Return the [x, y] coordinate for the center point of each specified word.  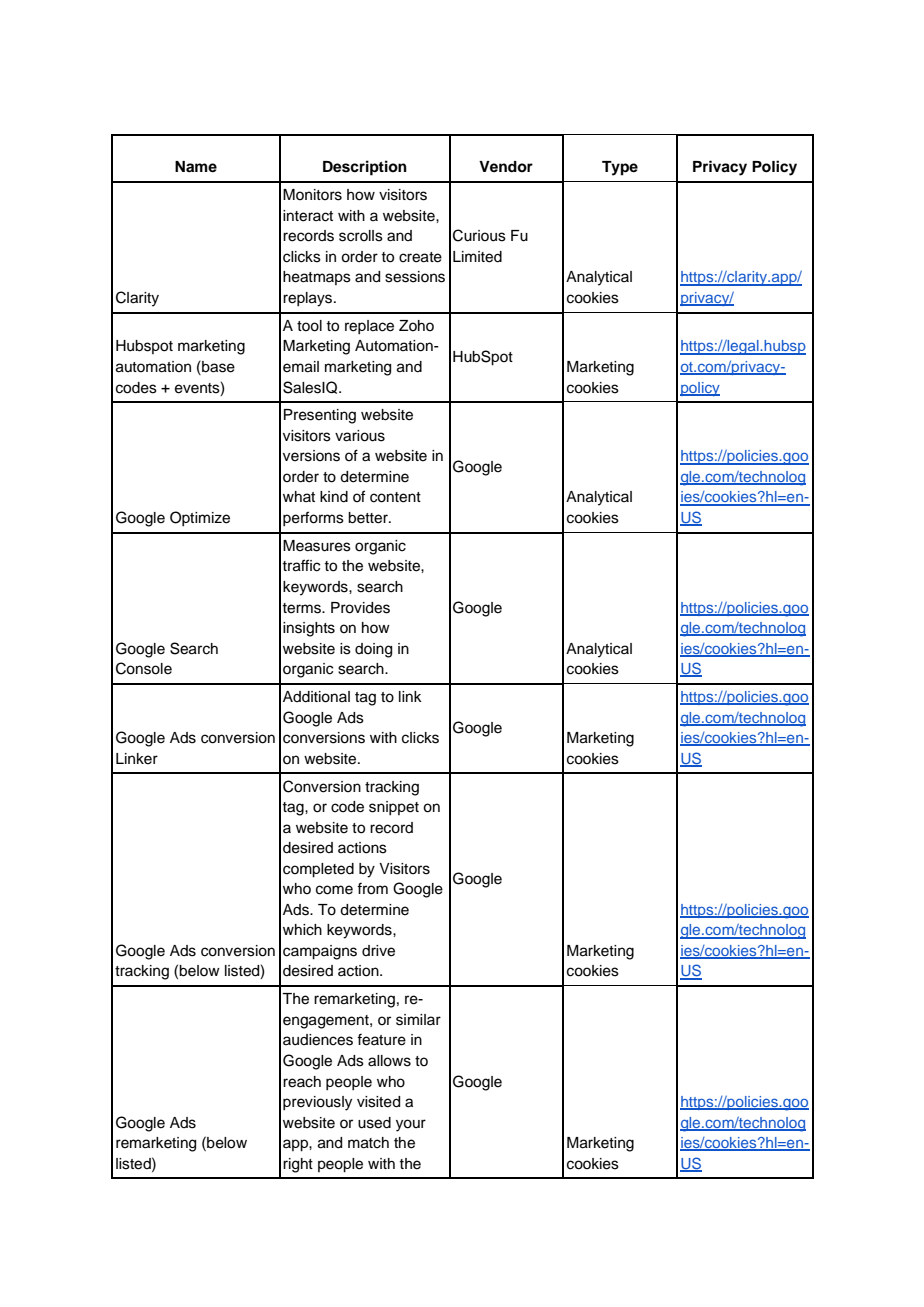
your [411, 1125]
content [395, 497]
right [298, 1165]
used [374, 1123]
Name [196, 166]
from [372, 888]
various [360, 436]
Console [144, 668]
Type [620, 168]
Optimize [200, 518]
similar [418, 1020]
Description [365, 168]
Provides [360, 608]
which [302, 930]
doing [373, 650]
